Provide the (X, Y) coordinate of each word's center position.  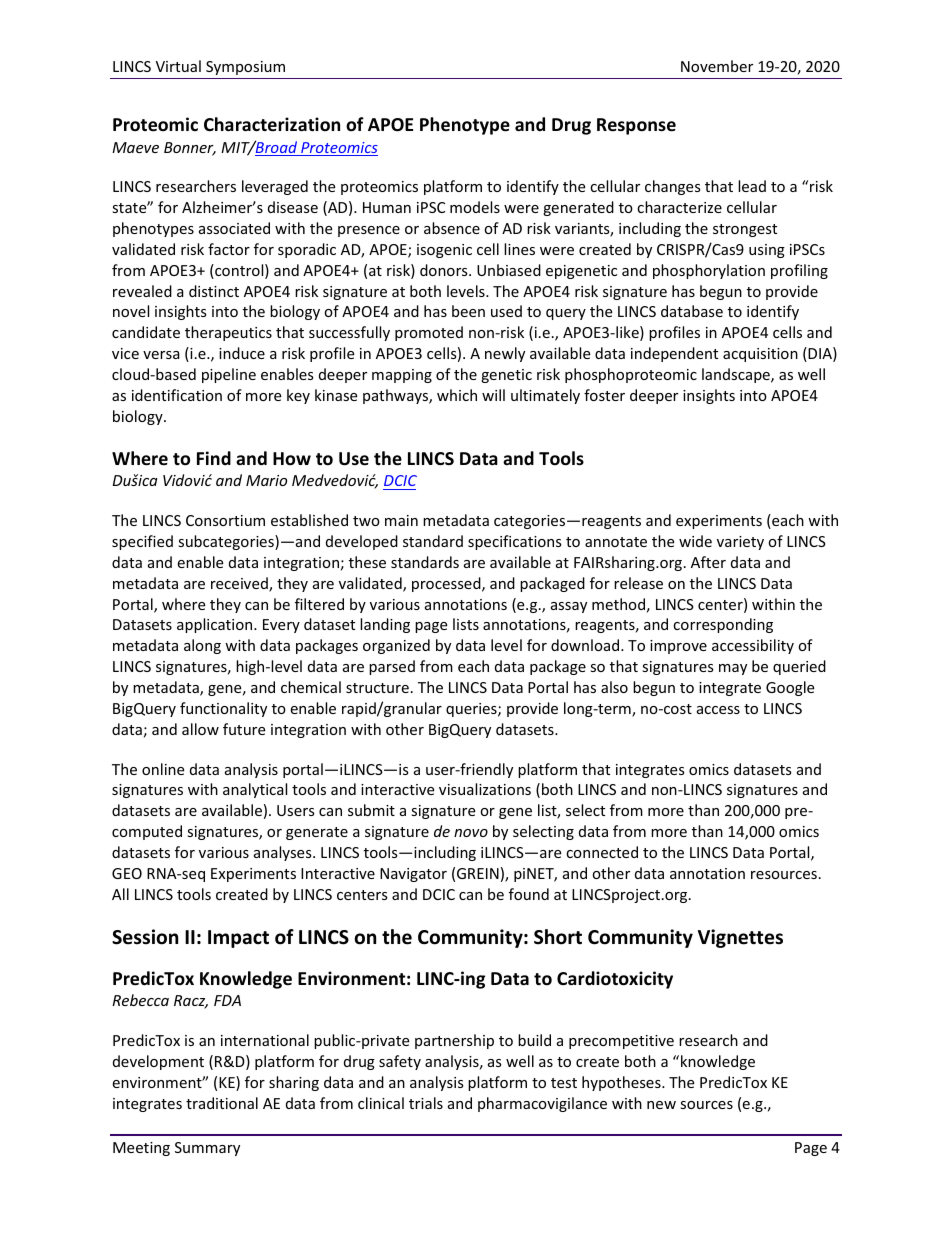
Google (790, 688)
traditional (222, 1103)
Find (214, 458)
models (475, 207)
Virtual (178, 66)
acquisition (760, 355)
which (457, 395)
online (163, 769)
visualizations (485, 789)
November (717, 66)
